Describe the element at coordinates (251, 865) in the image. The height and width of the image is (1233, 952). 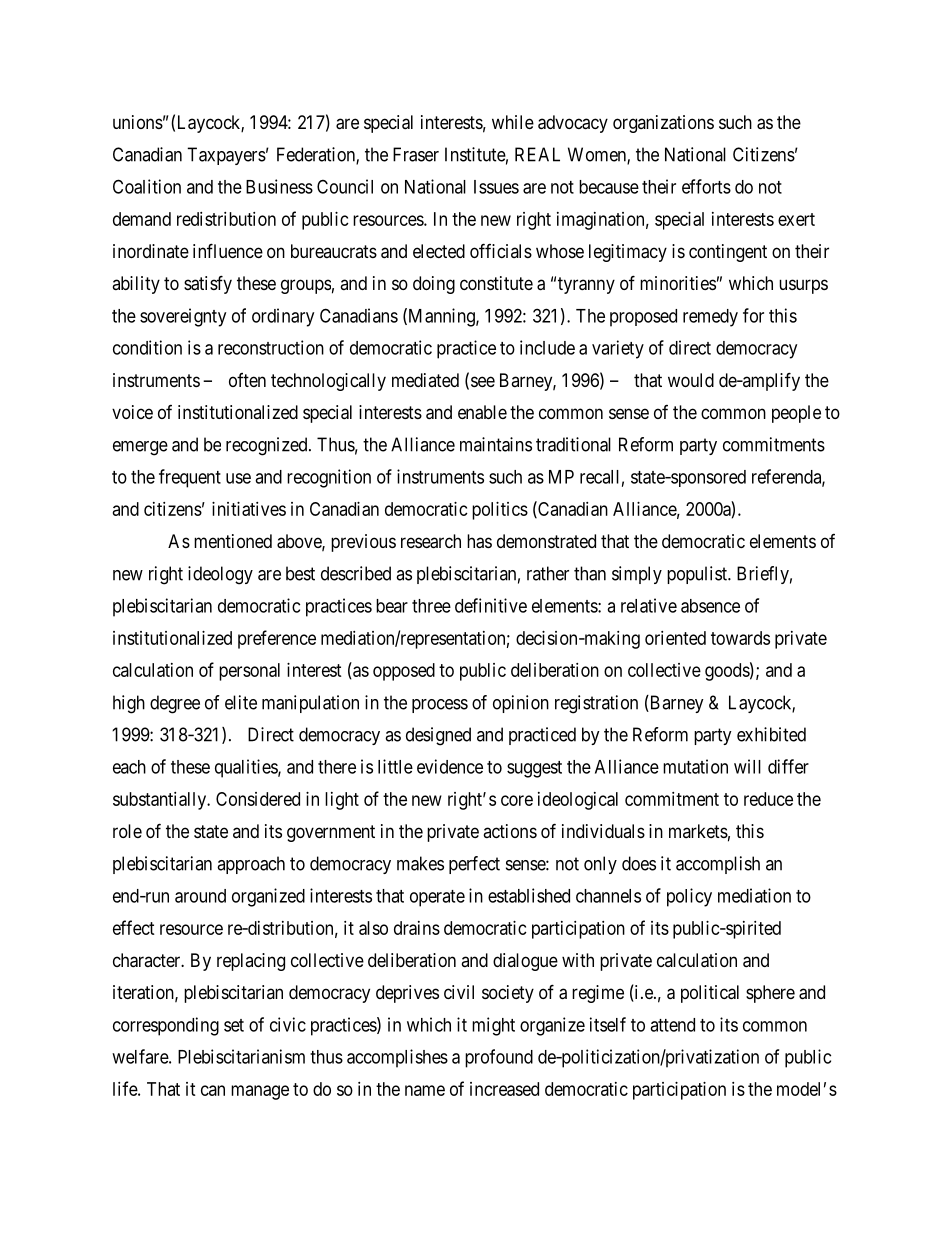
I see `approach` at that location.
